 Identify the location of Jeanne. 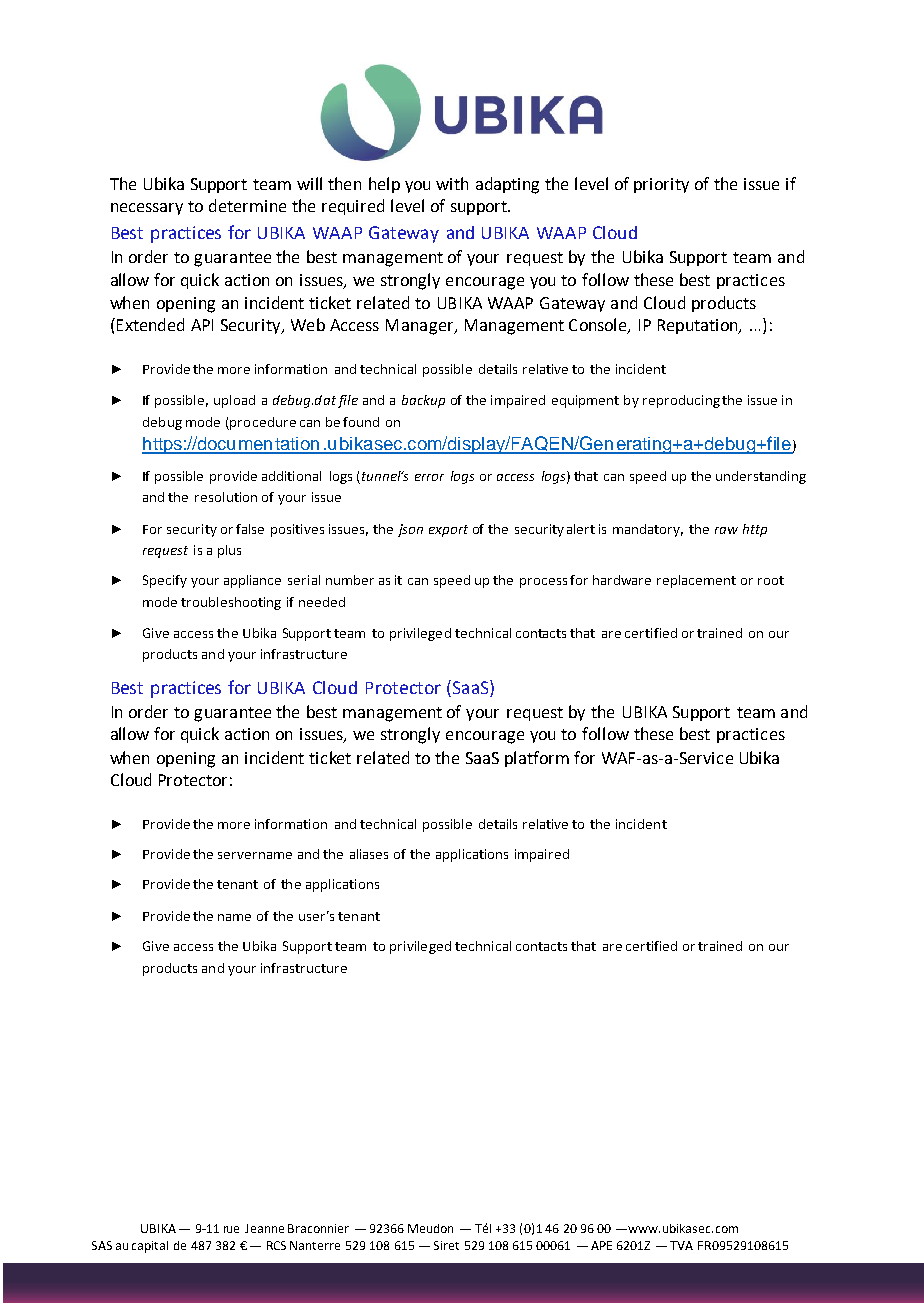
(264, 1228).
